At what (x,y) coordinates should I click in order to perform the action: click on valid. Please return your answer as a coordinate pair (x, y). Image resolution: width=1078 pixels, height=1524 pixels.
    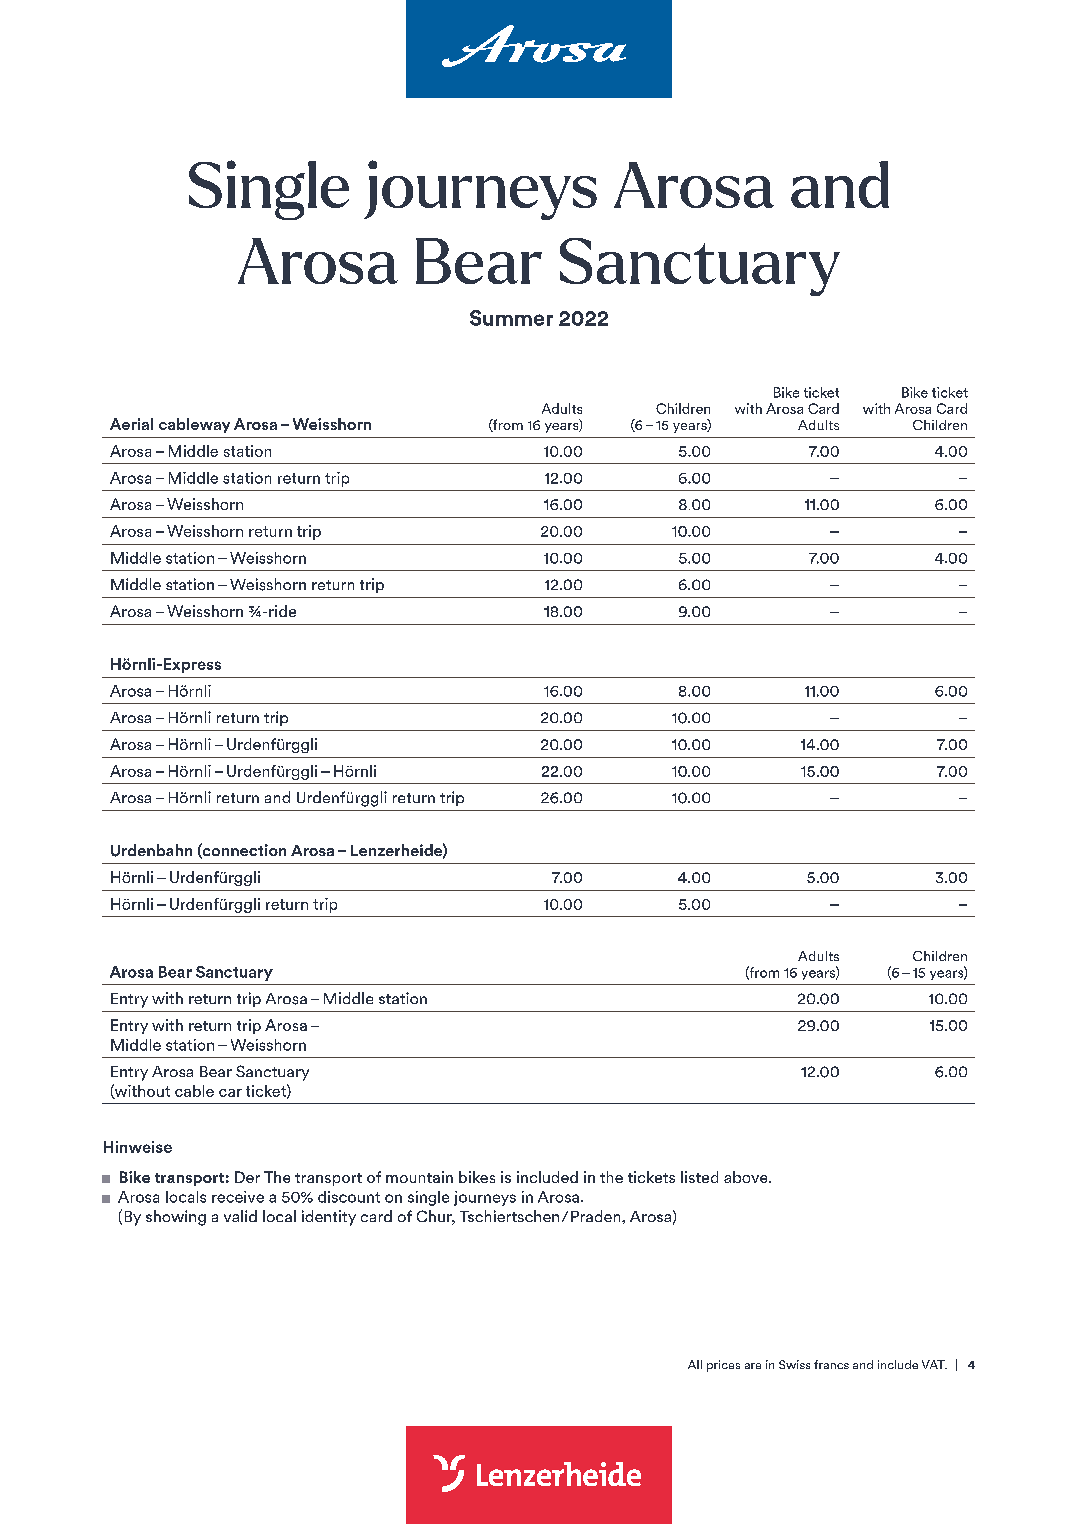
    Looking at the image, I should click on (240, 1216).
